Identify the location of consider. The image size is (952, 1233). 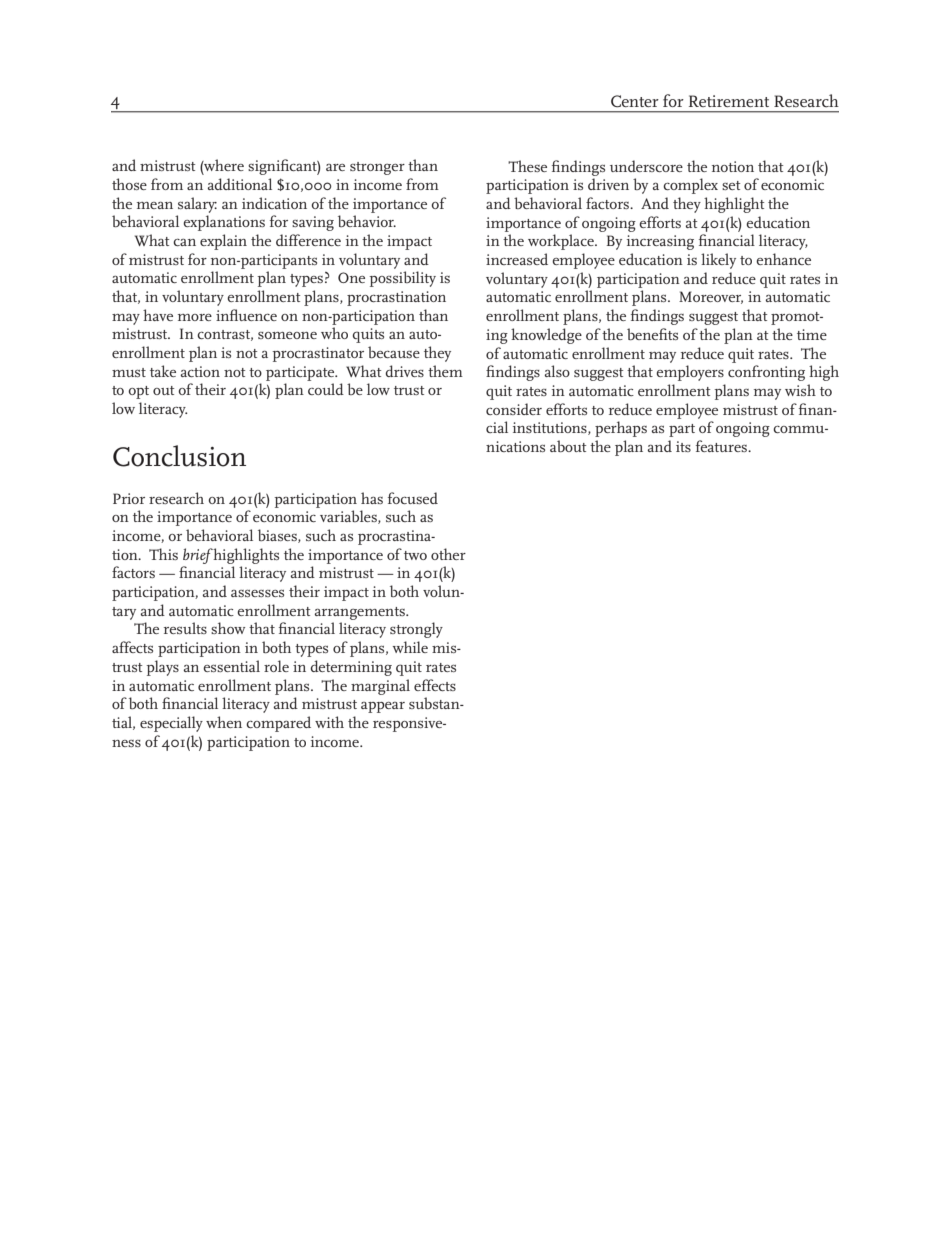
(514, 409).
